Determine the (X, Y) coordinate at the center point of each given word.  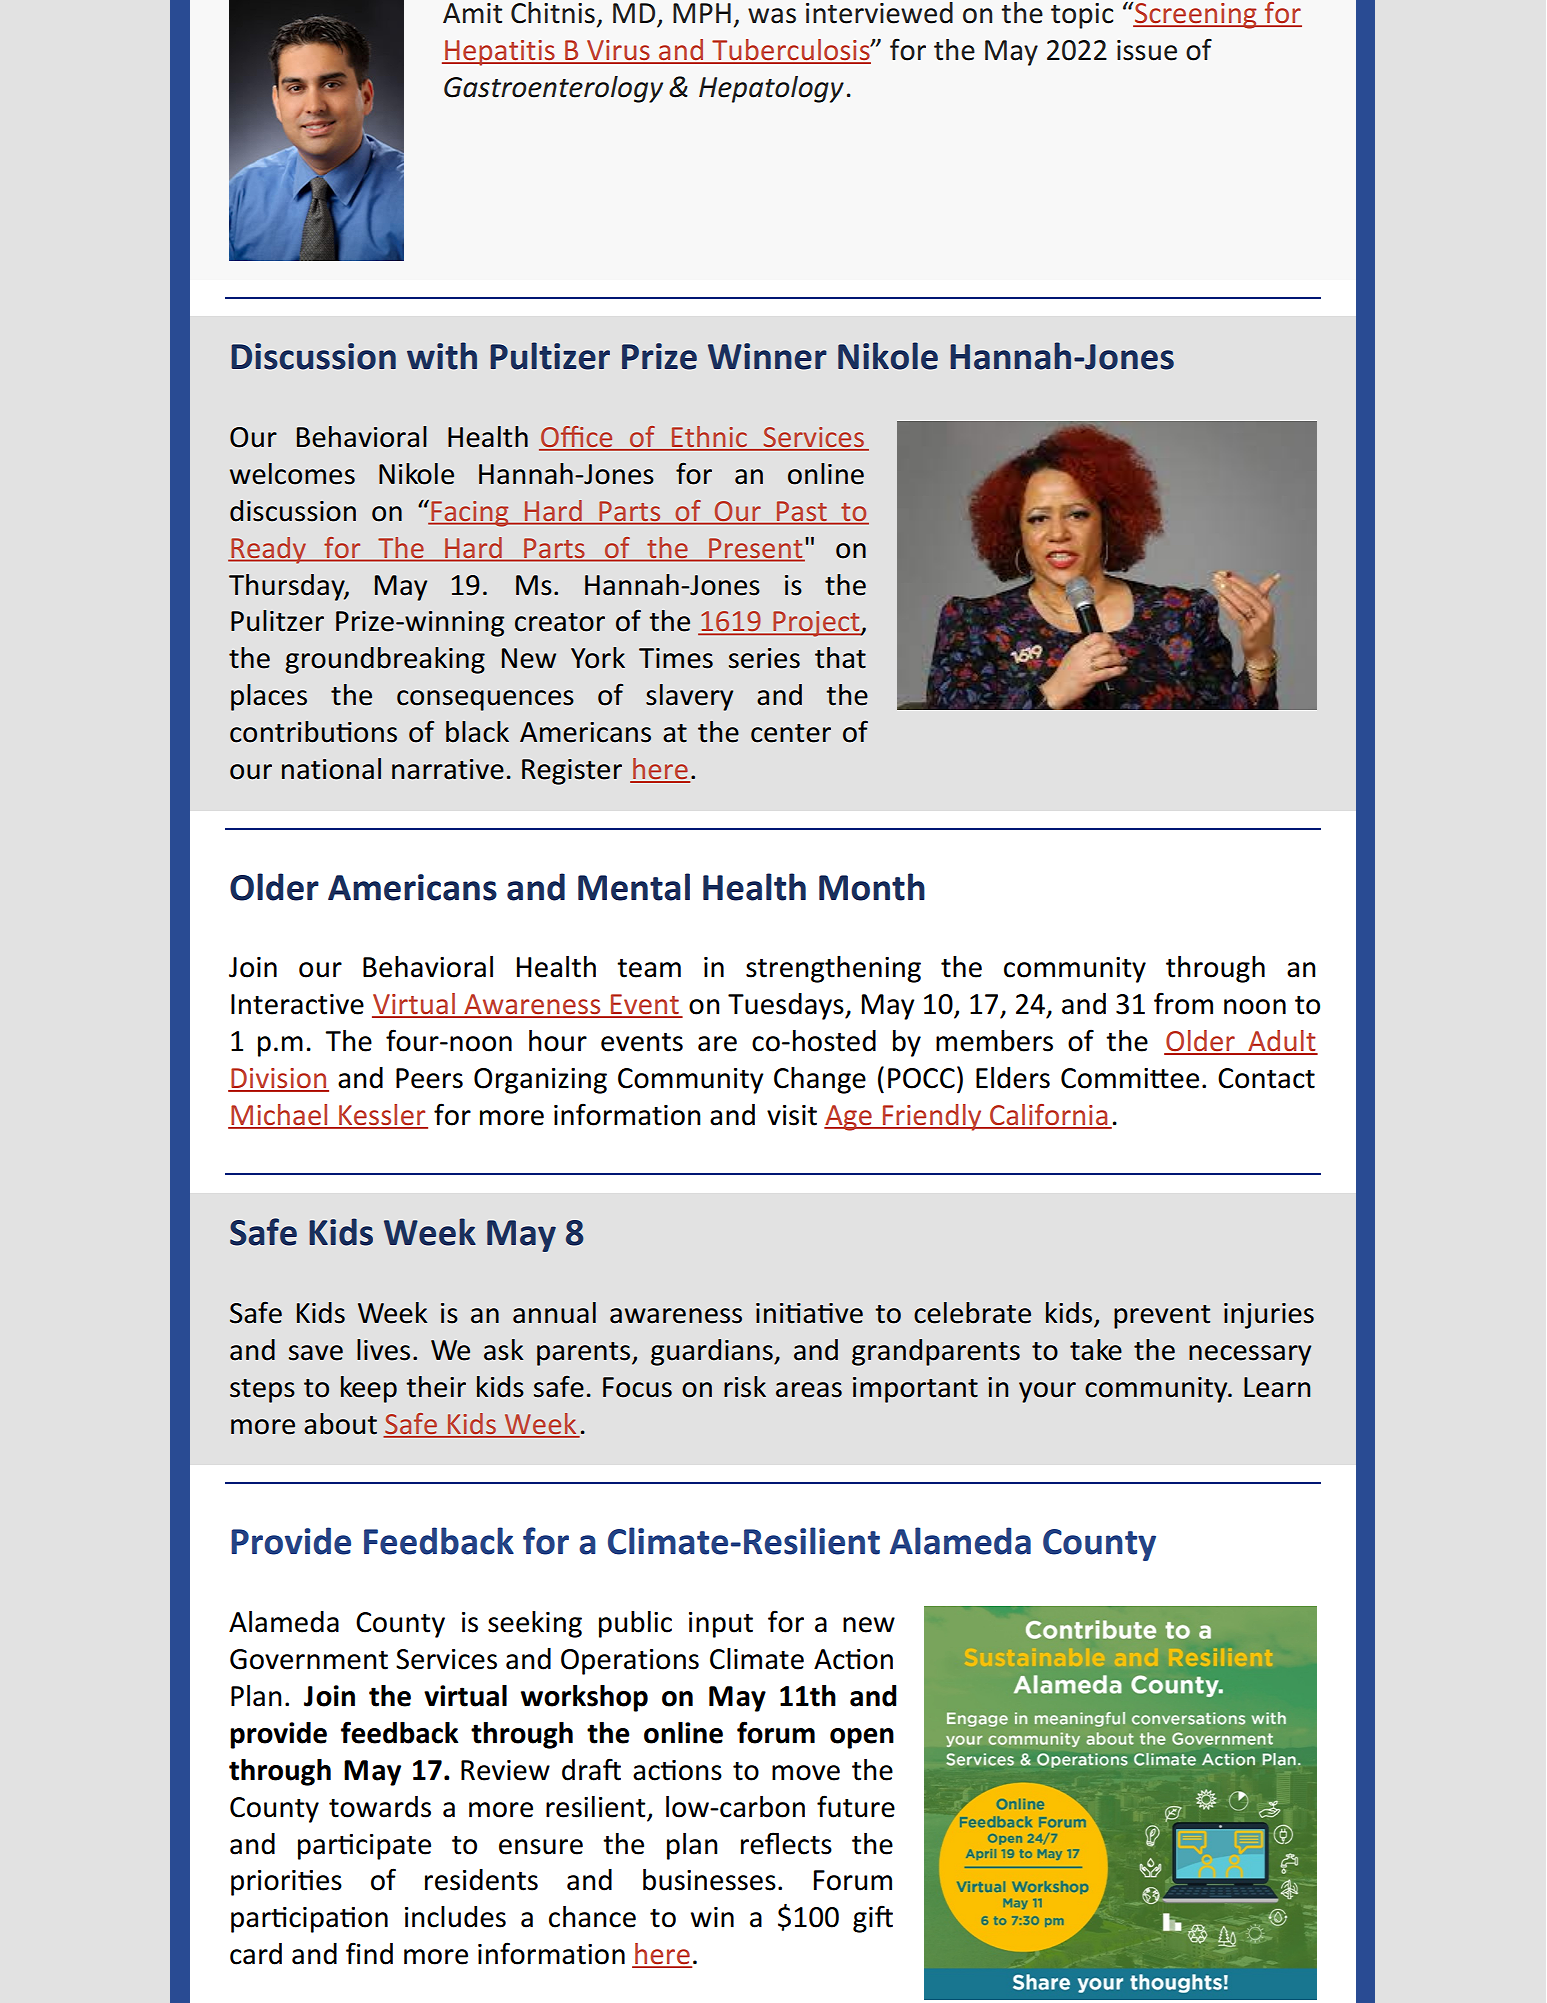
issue (1147, 50)
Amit (472, 13)
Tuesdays (787, 1006)
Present (755, 548)
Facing (470, 514)
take (1096, 1350)
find (369, 1953)
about (340, 1424)
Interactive (297, 1004)
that (840, 658)
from (1183, 1003)
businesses (709, 1880)
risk (745, 1387)
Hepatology (771, 89)
